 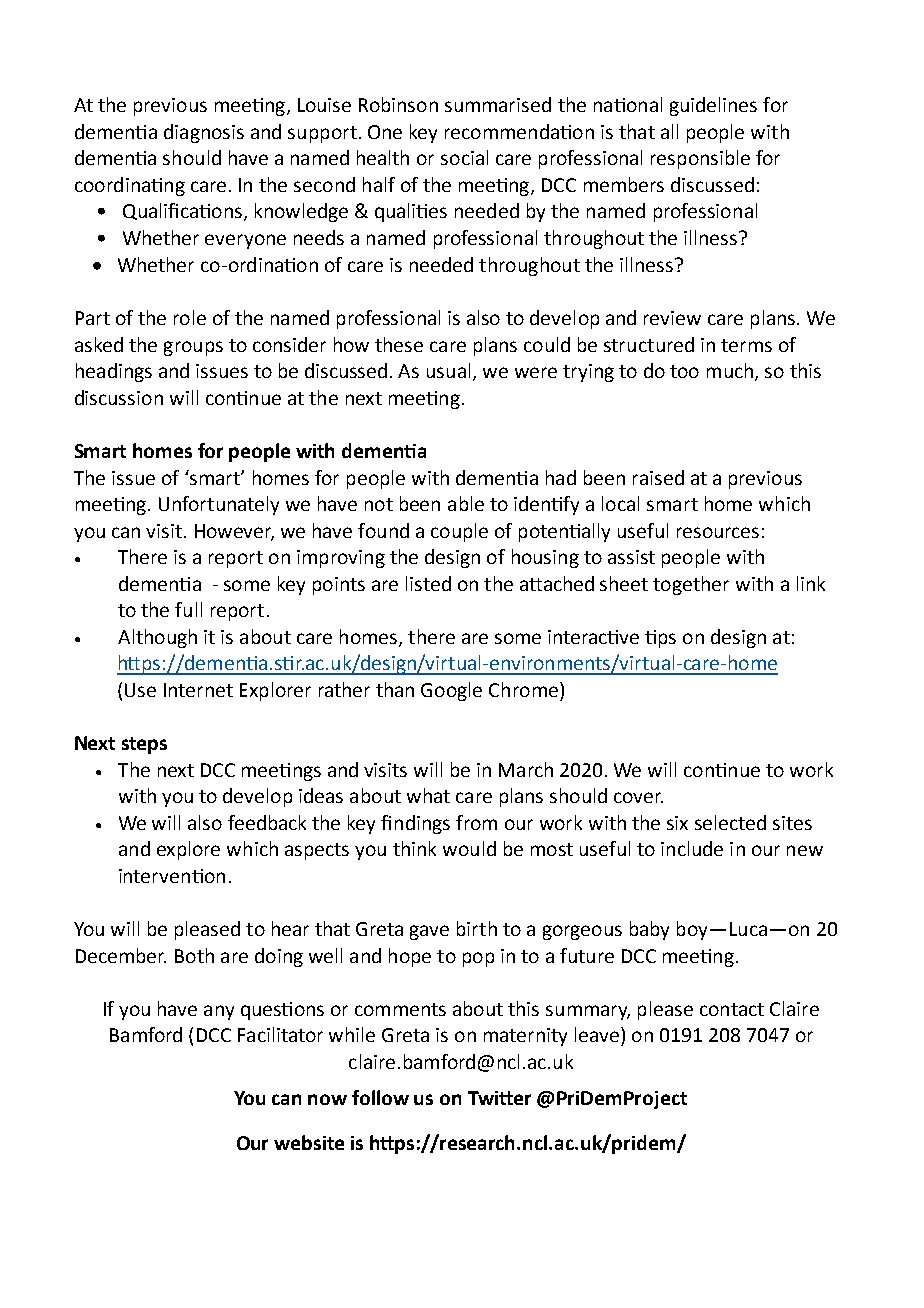 I want to click on able, so click(x=466, y=503).
